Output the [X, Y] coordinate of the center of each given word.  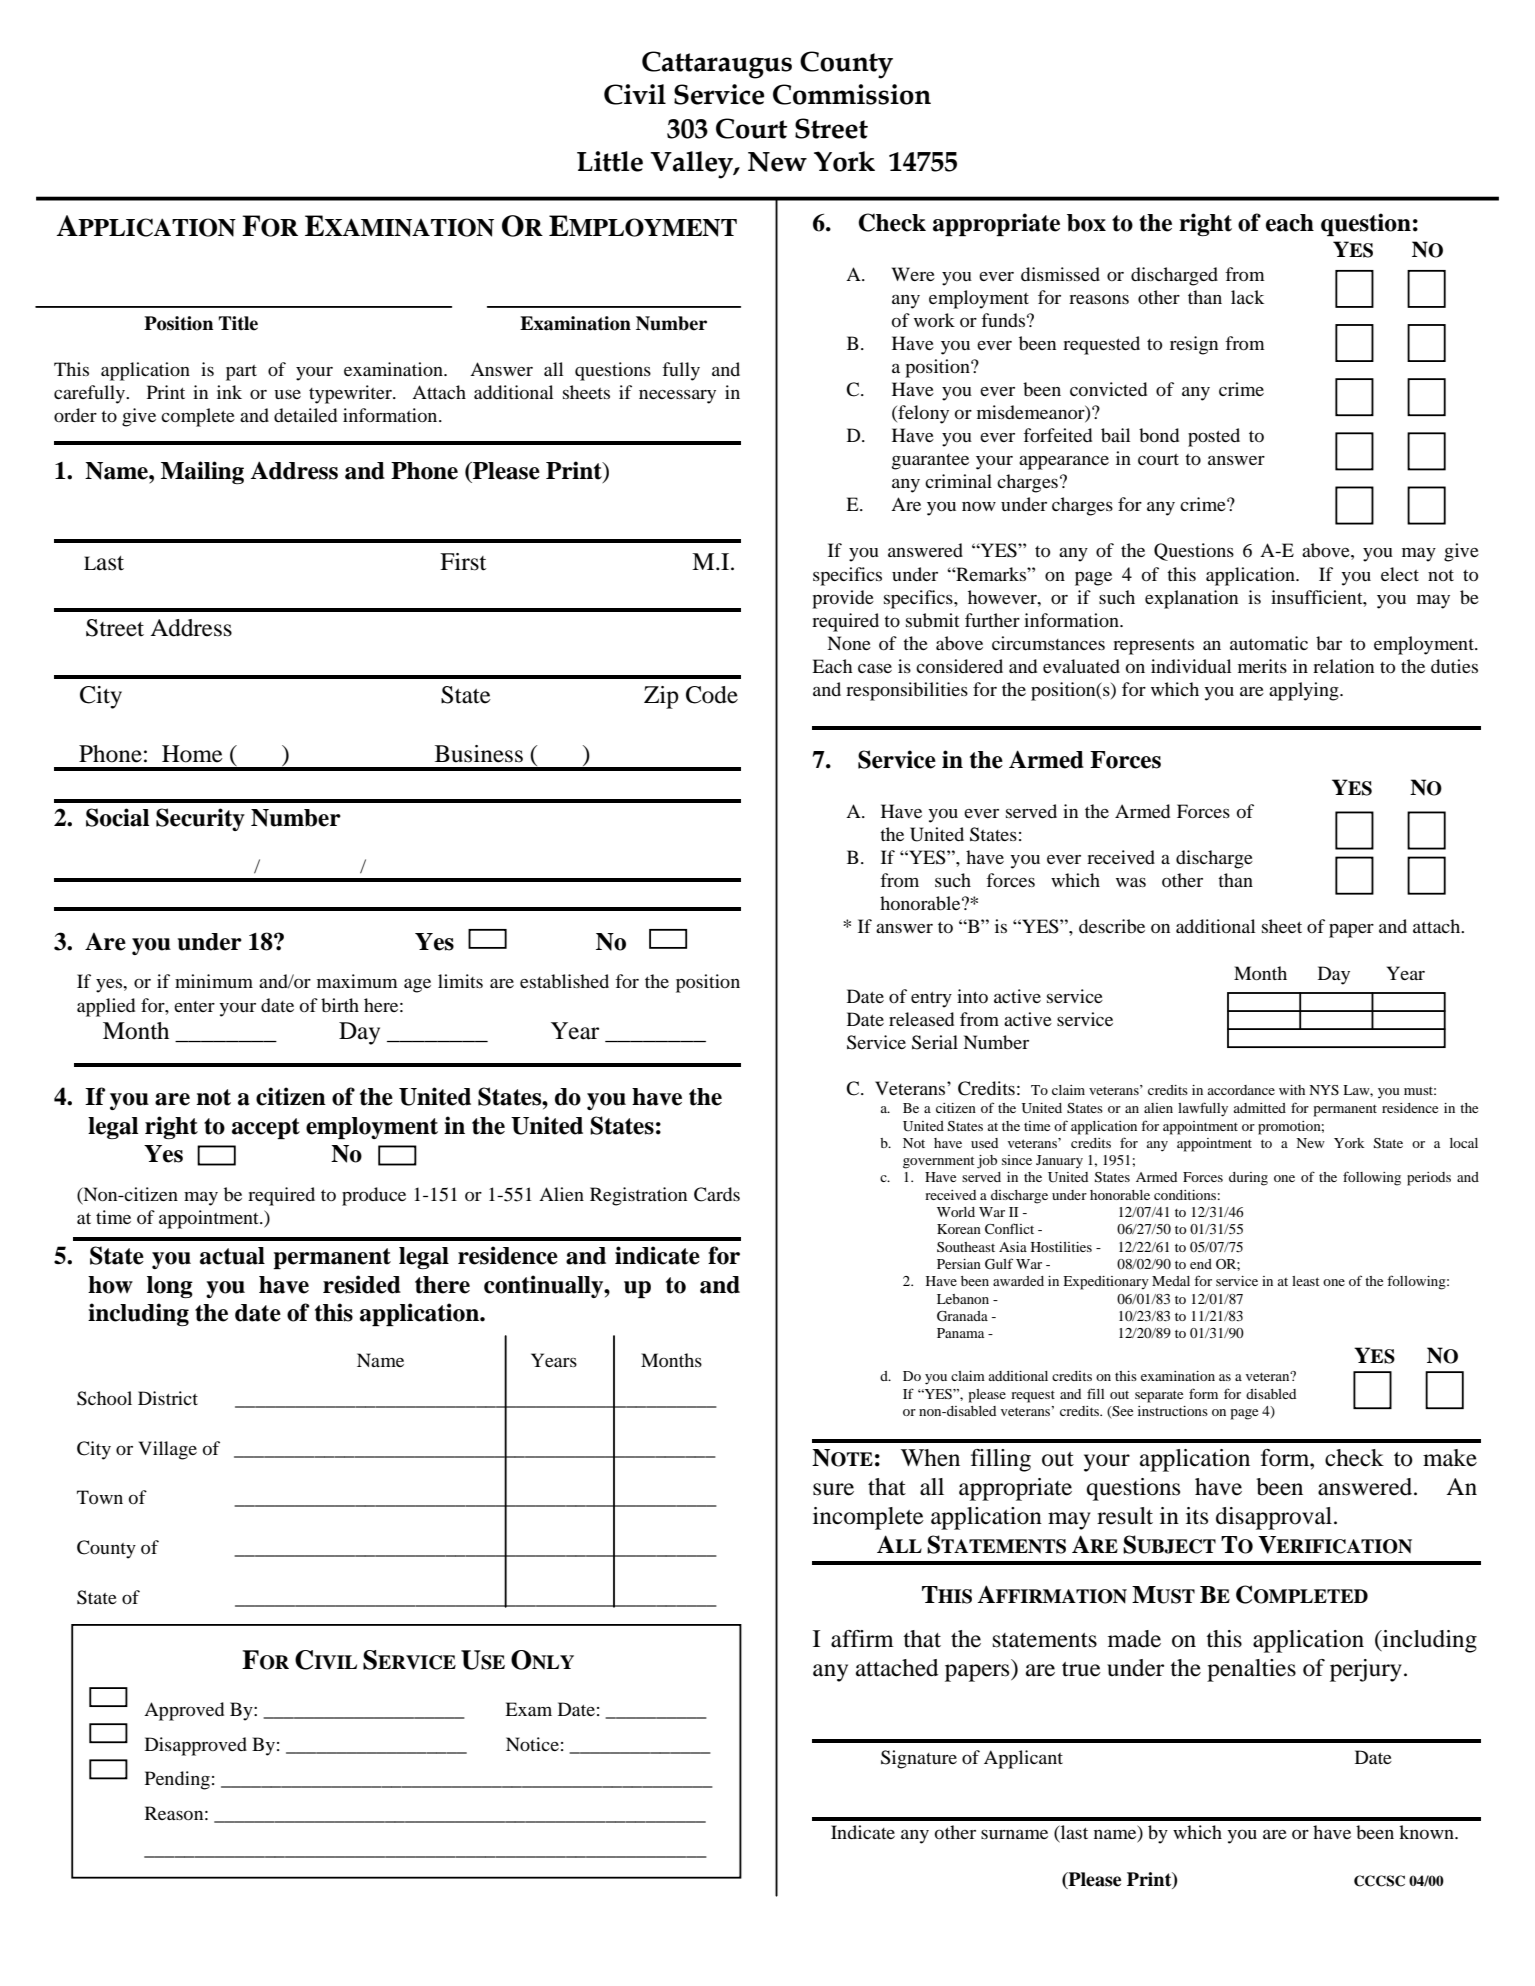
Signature [919, 1759]
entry [931, 1000]
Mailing [202, 472]
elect [1400, 574]
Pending [177, 1780]
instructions [1173, 1411]
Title [238, 323]
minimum [214, 981]
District [168, 1398]
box [1086, 223]
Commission [852, 94]
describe [1112, 926]
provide [843, 599]
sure [833, 1489]
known [1427, 1832]
